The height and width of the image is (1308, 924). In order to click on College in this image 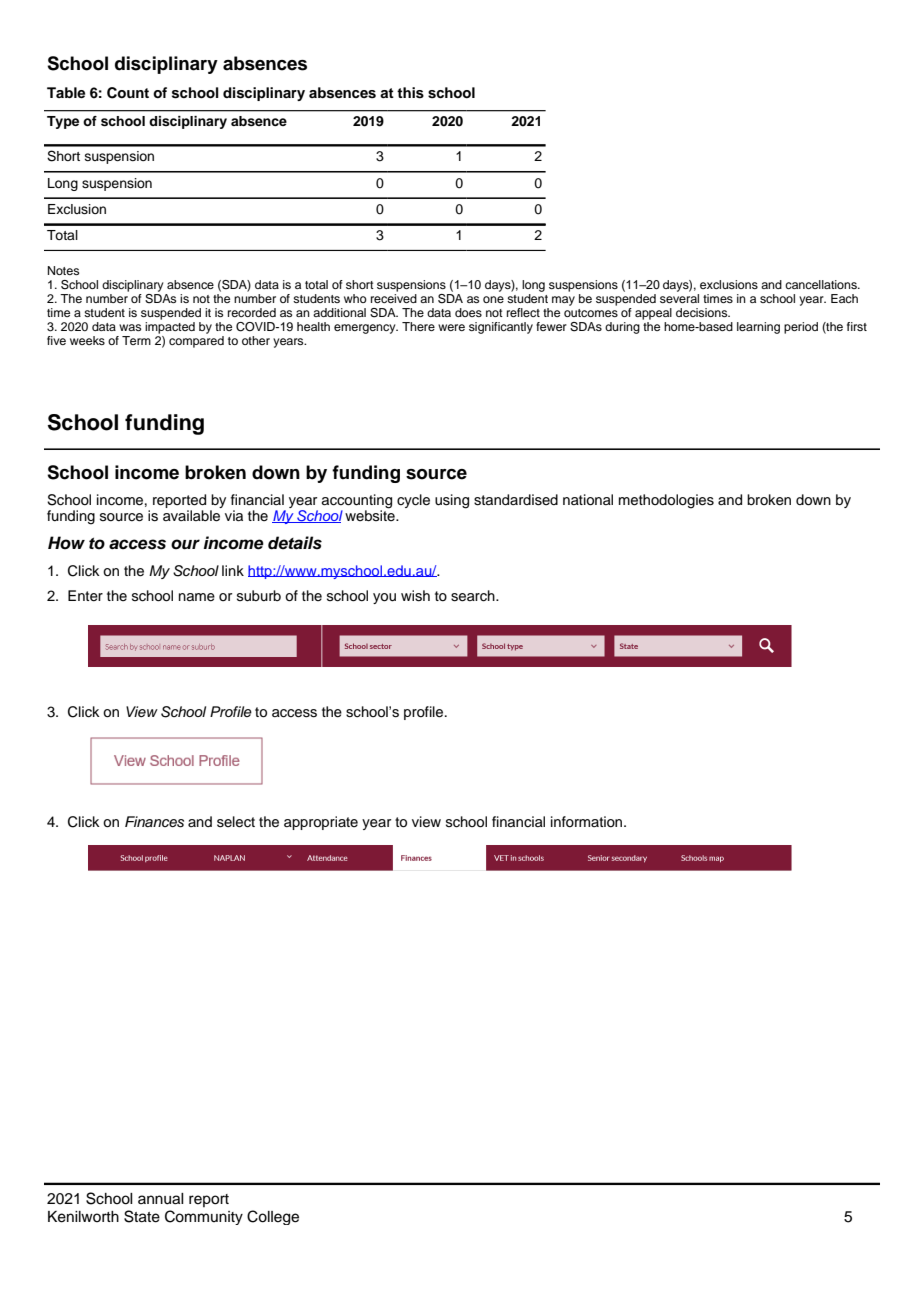, I will do `click(273, 1217)`.
